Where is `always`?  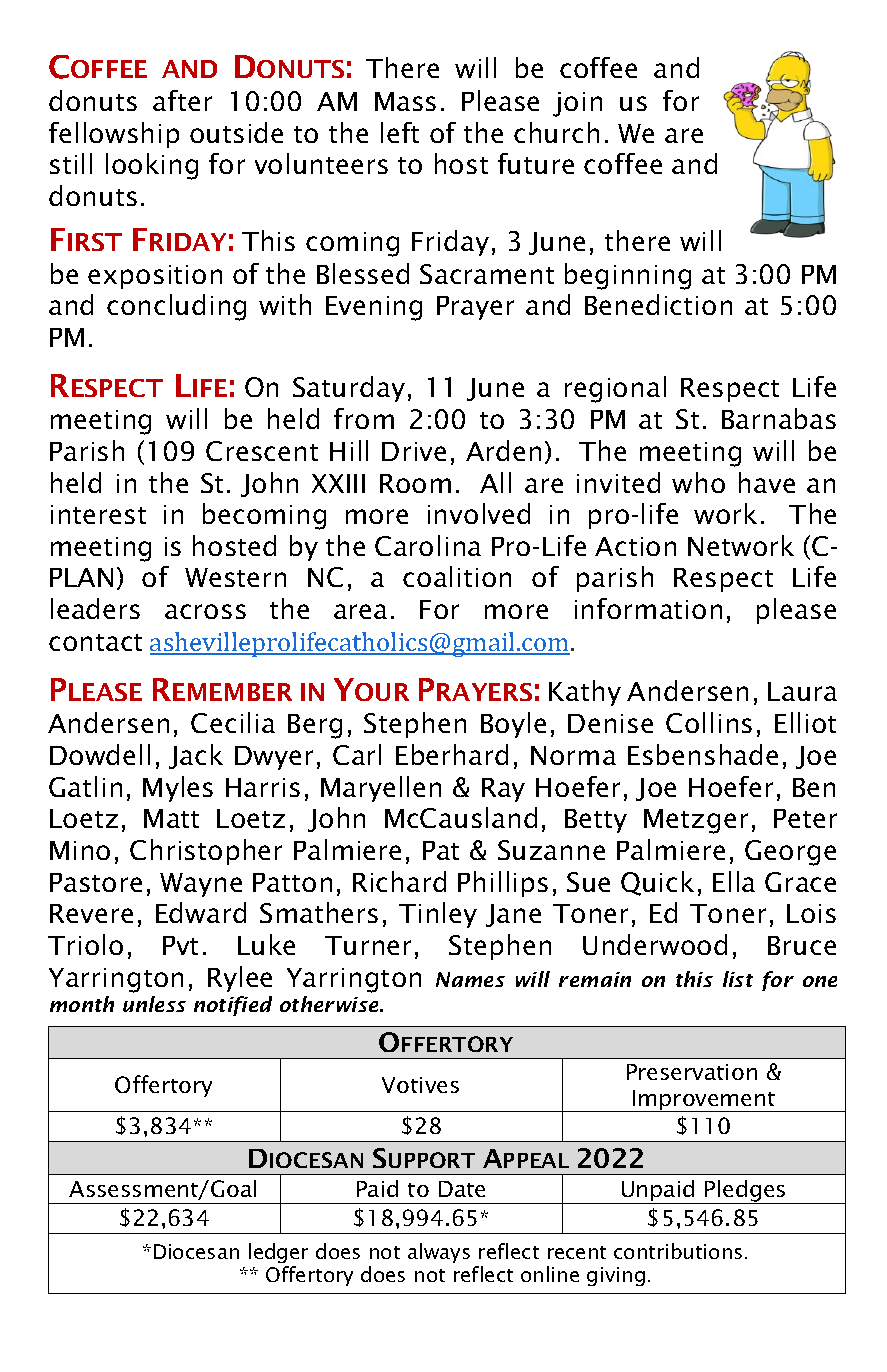
always is located at coordinates (439, 1253).
